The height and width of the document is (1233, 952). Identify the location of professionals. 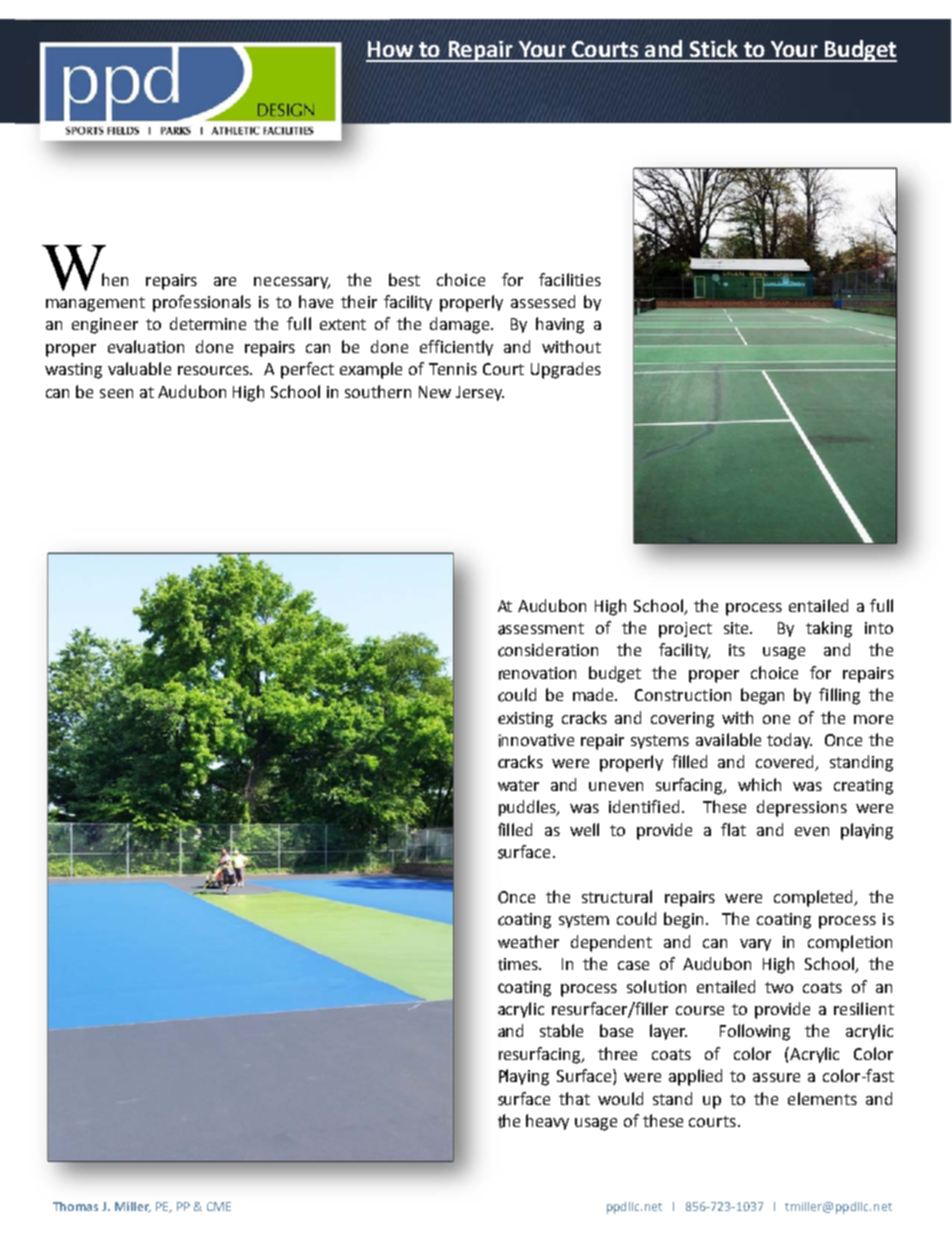
(202, 303).
